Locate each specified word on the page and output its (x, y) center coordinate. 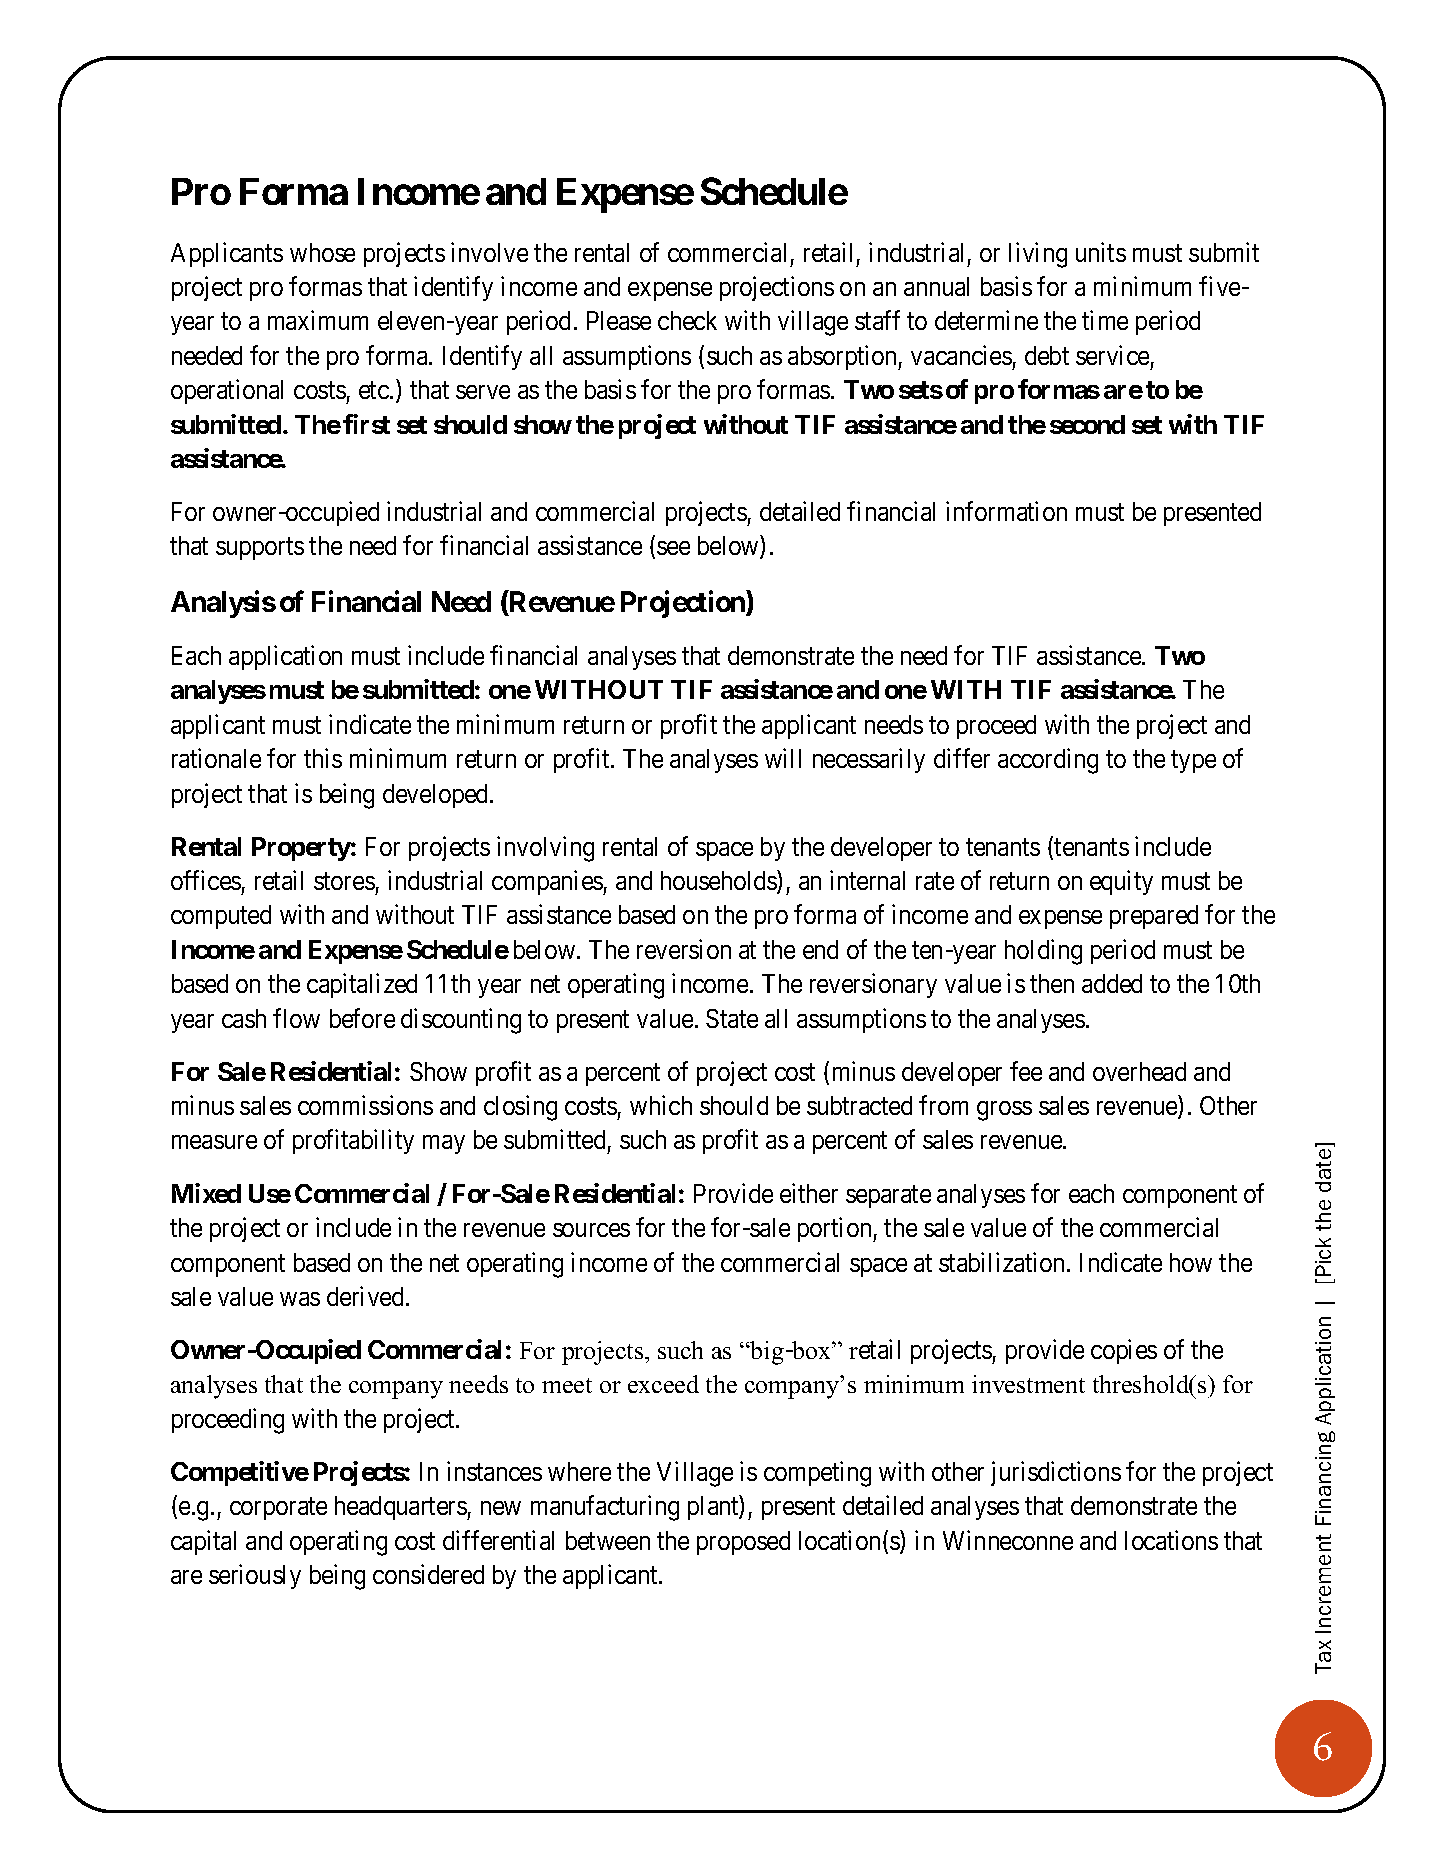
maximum (318, 320)
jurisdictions (1056, 1473)
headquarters (401, 1508)
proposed (743, 1543)
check (687, 320)
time (1105, 320)
